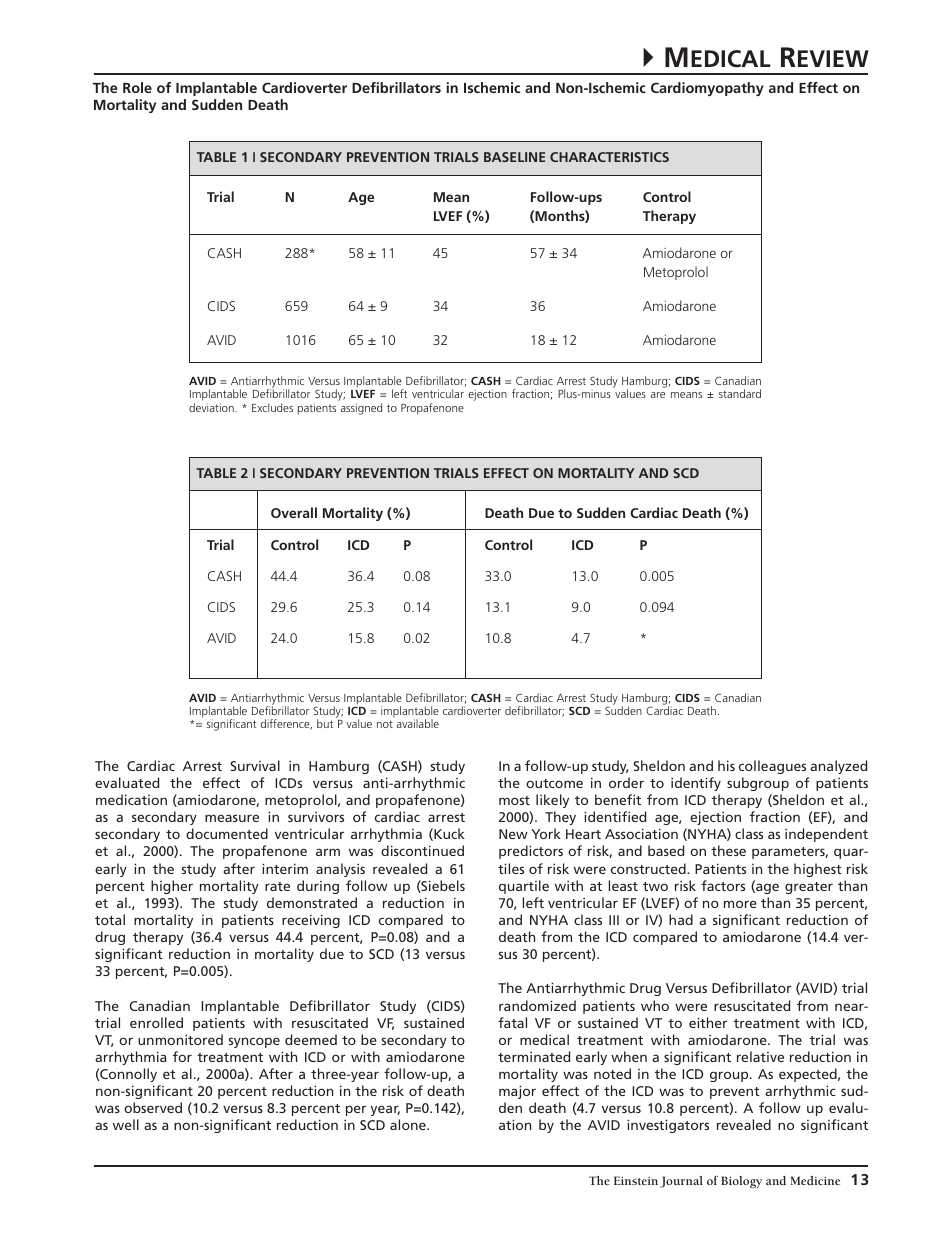  I want to click on alone, so click(409, 1124).
